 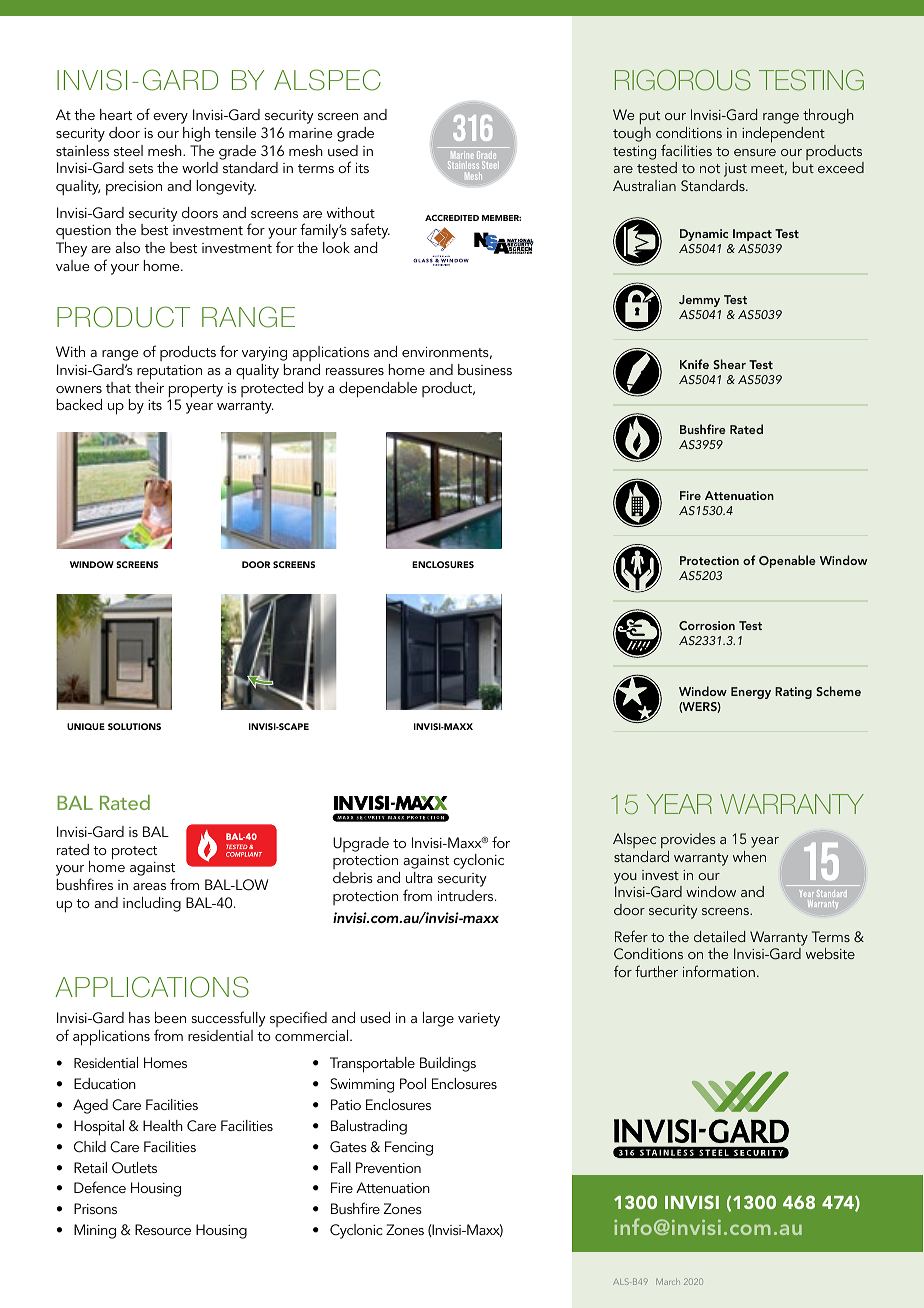 What do you see at coordinates (419, 877) in the screenshot?
I see `ultra` at bounding box center [419, 877].
